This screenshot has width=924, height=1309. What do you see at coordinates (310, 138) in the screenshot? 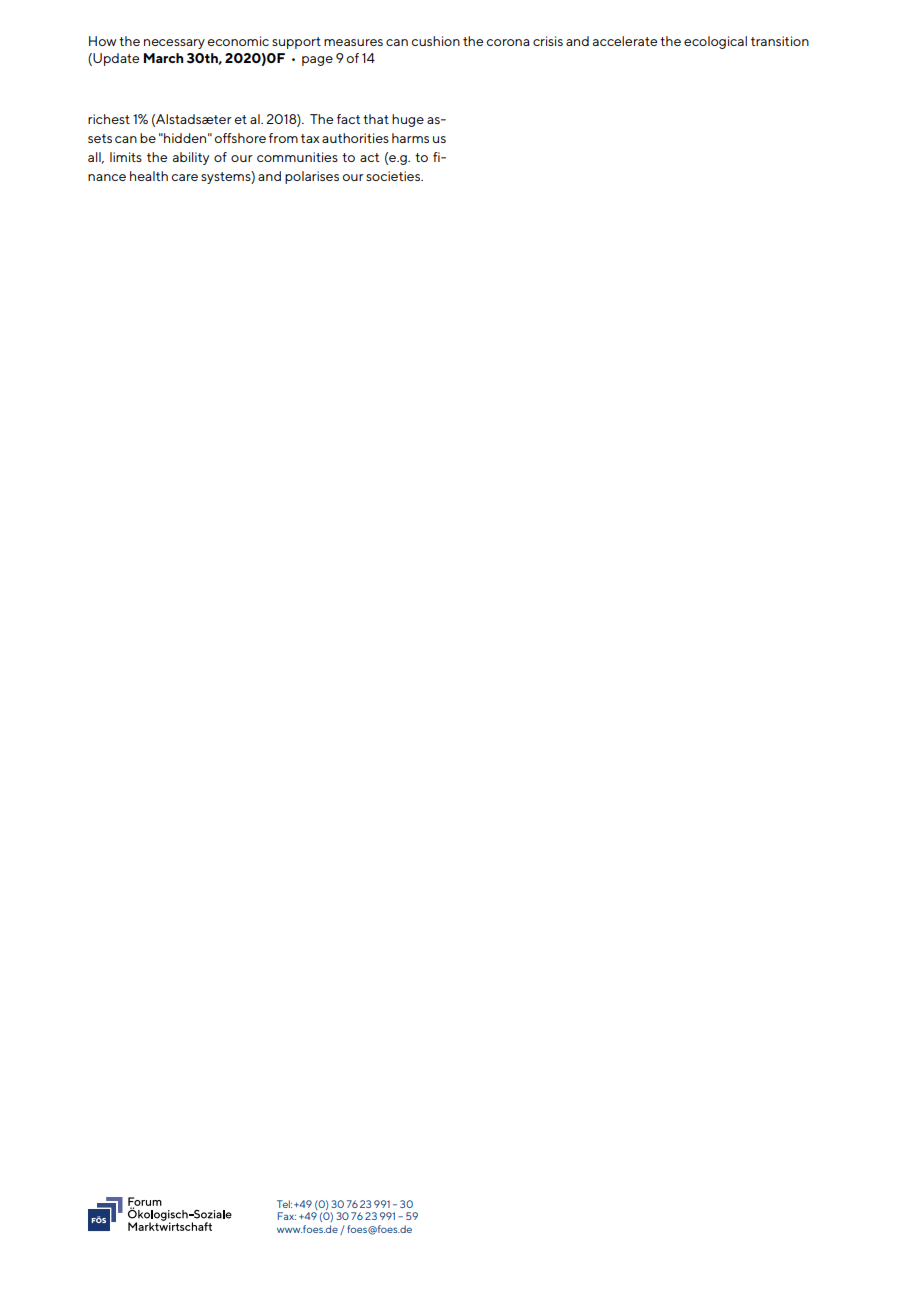
I see `tax` at bounding box center [310, 138].
